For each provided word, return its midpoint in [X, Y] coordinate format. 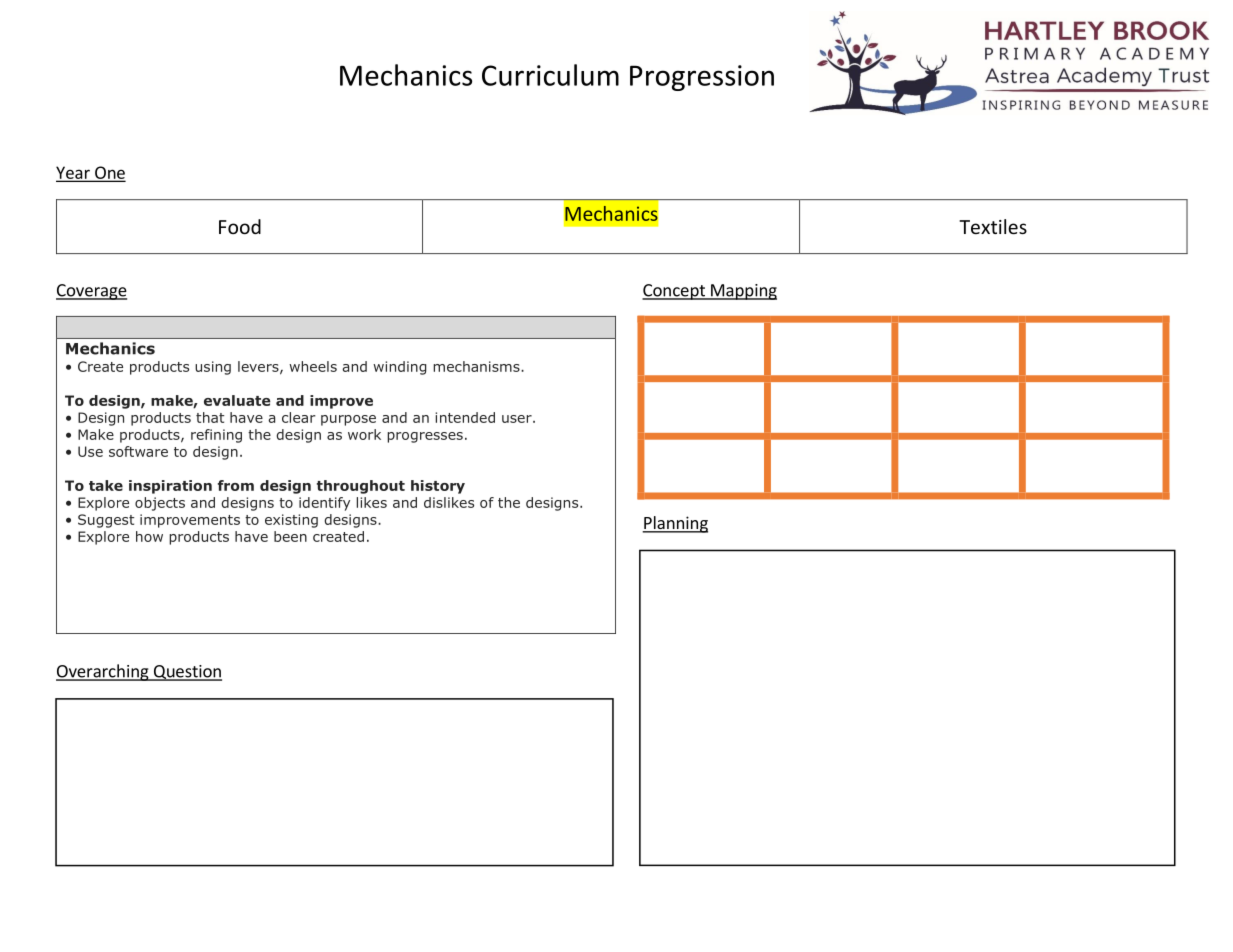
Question [187, 673]
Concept [674, 292]
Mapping [743, 292]
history [438, 487]
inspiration [170, 487]
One [109, 173]
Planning [675, 524]
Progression [702, 78]
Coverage [91, 292]
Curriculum [550, 75]
